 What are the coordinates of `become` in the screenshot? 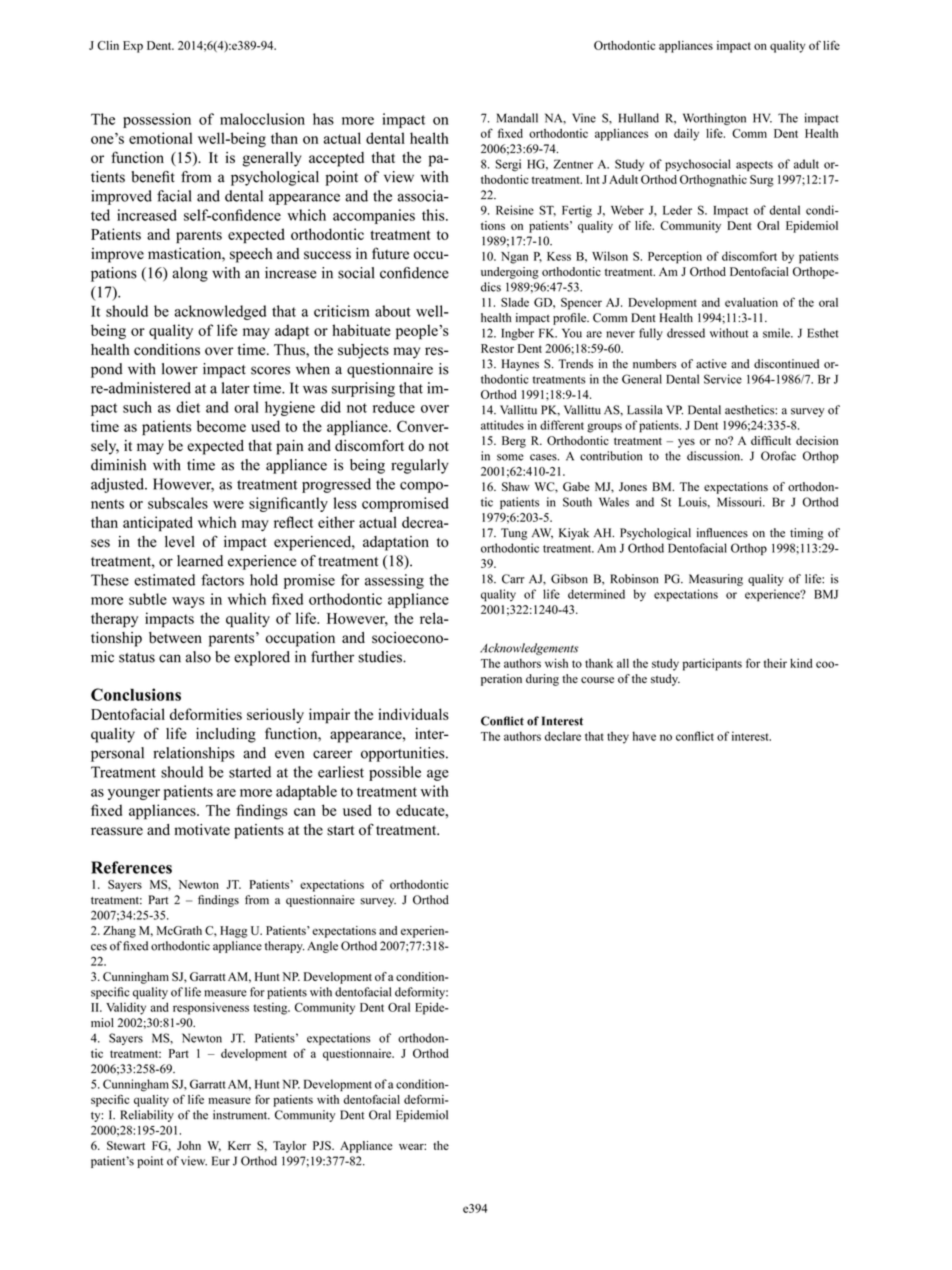 It's located at (221, 426).
